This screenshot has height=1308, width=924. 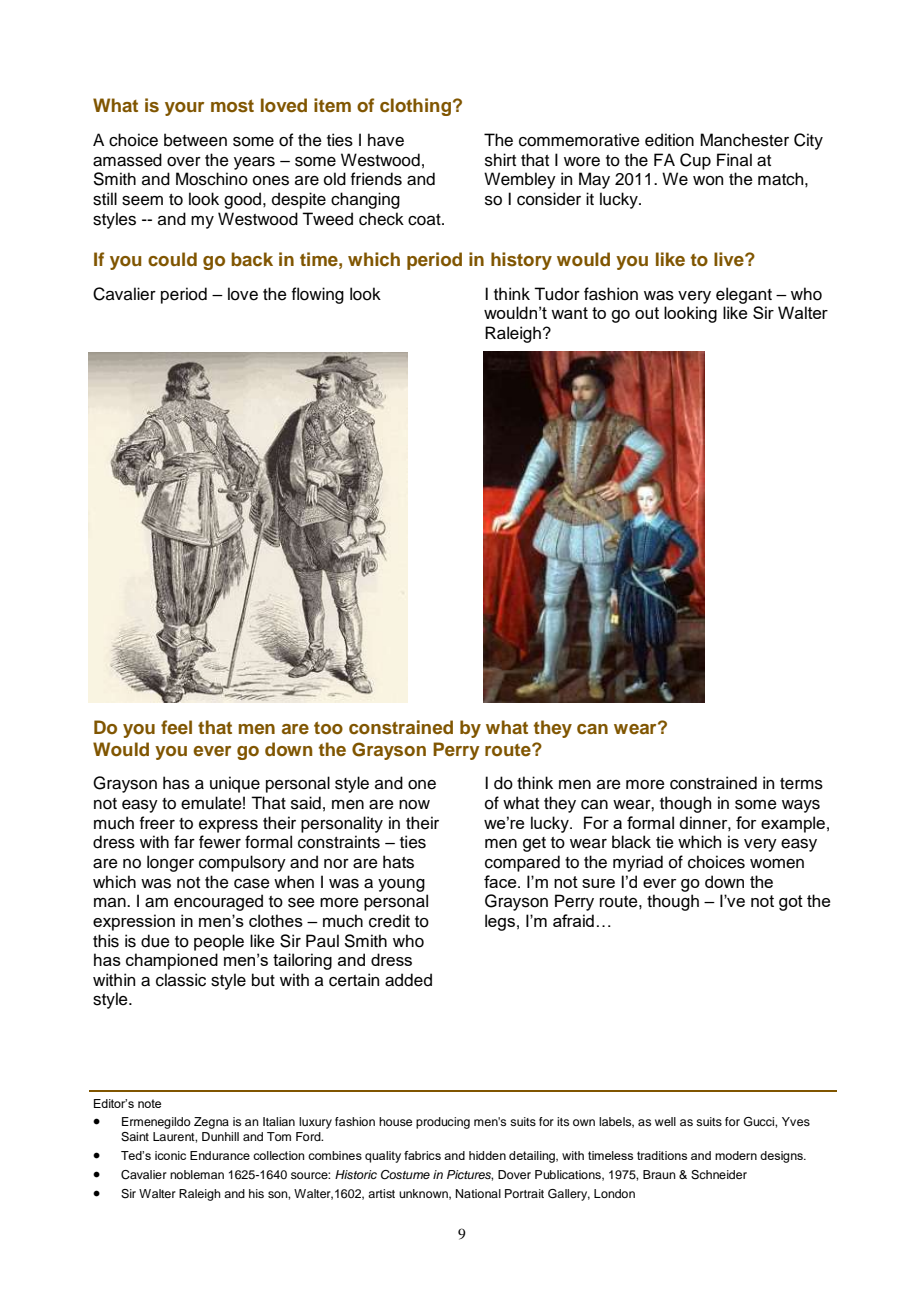 What do you see at coordinates (801, 806) in the screenshot?
I see `ways` at bounding box center [801, 806].
